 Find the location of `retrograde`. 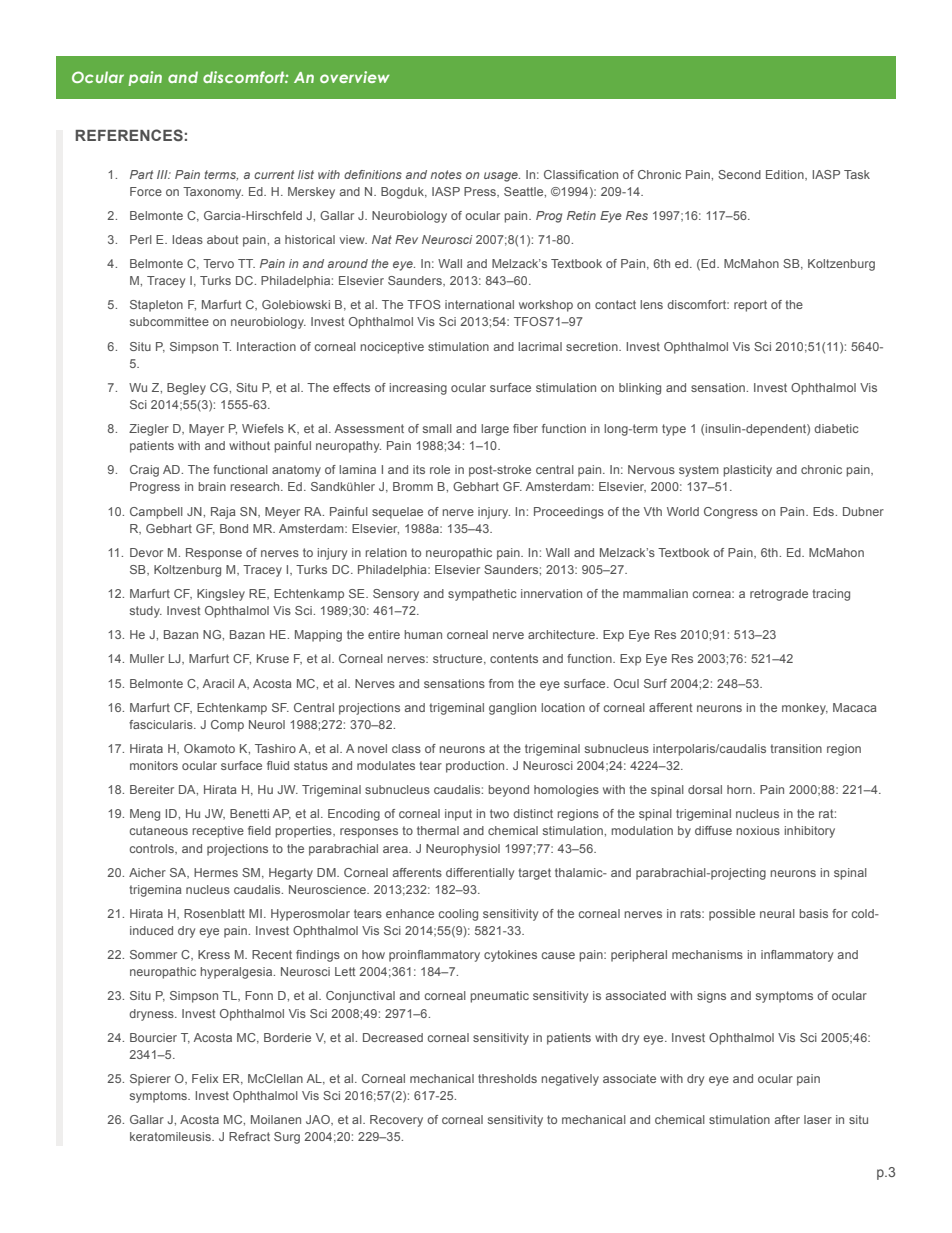

retrograde is located at coordinates (779, 595).
